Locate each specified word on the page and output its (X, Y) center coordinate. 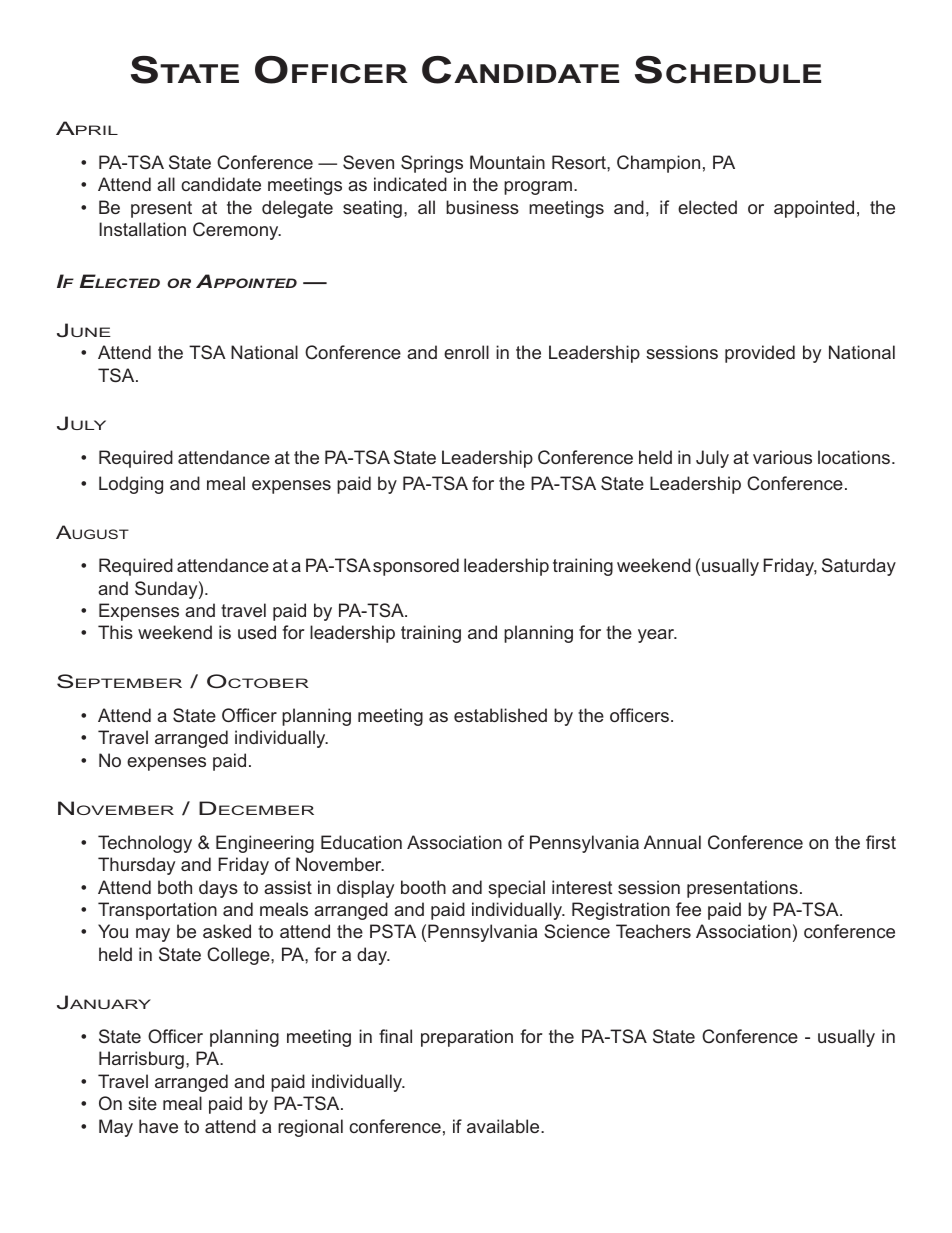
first (881, 842)
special (516, 889)
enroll (466, 352)
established (500, 715)
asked (227, 931)
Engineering (265, 844)
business (482, 207)
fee (688, 909)
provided (760, 354)
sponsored (416, 567)
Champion (658, 164)
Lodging (131, 485)
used (257, 632)
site (142, 1103)
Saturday (859, 567)
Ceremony (237, 231)
